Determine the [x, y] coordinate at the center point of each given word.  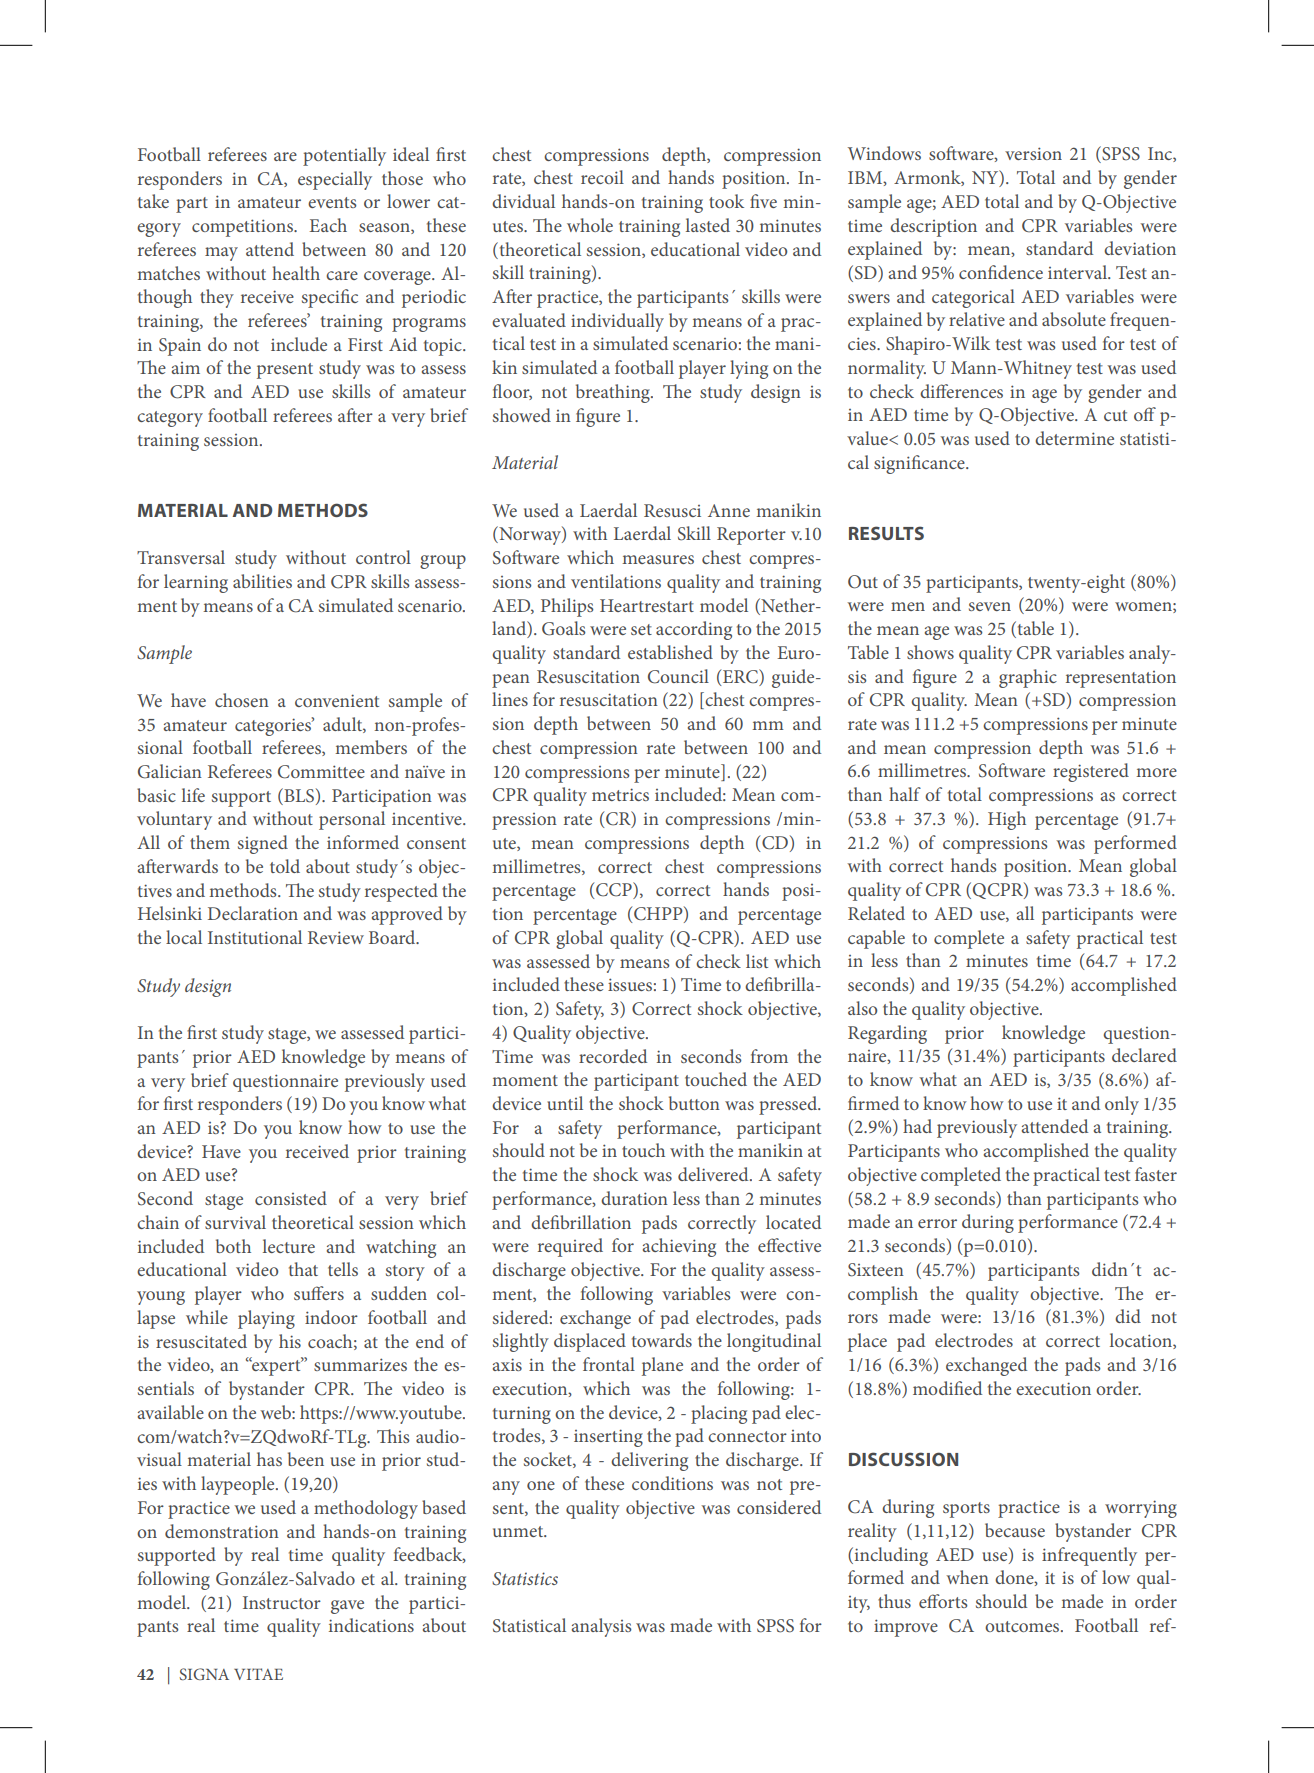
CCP [614, 890]
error [937, 1223]
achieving [679, 1247]
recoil [602, 177]
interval [1078, 272]
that [303, 1269]
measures [658, 559]
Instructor [282, 1602]
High [1007, 820]
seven [990, 606]
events [332, 202]
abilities [262, 581]
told [285, 866]
